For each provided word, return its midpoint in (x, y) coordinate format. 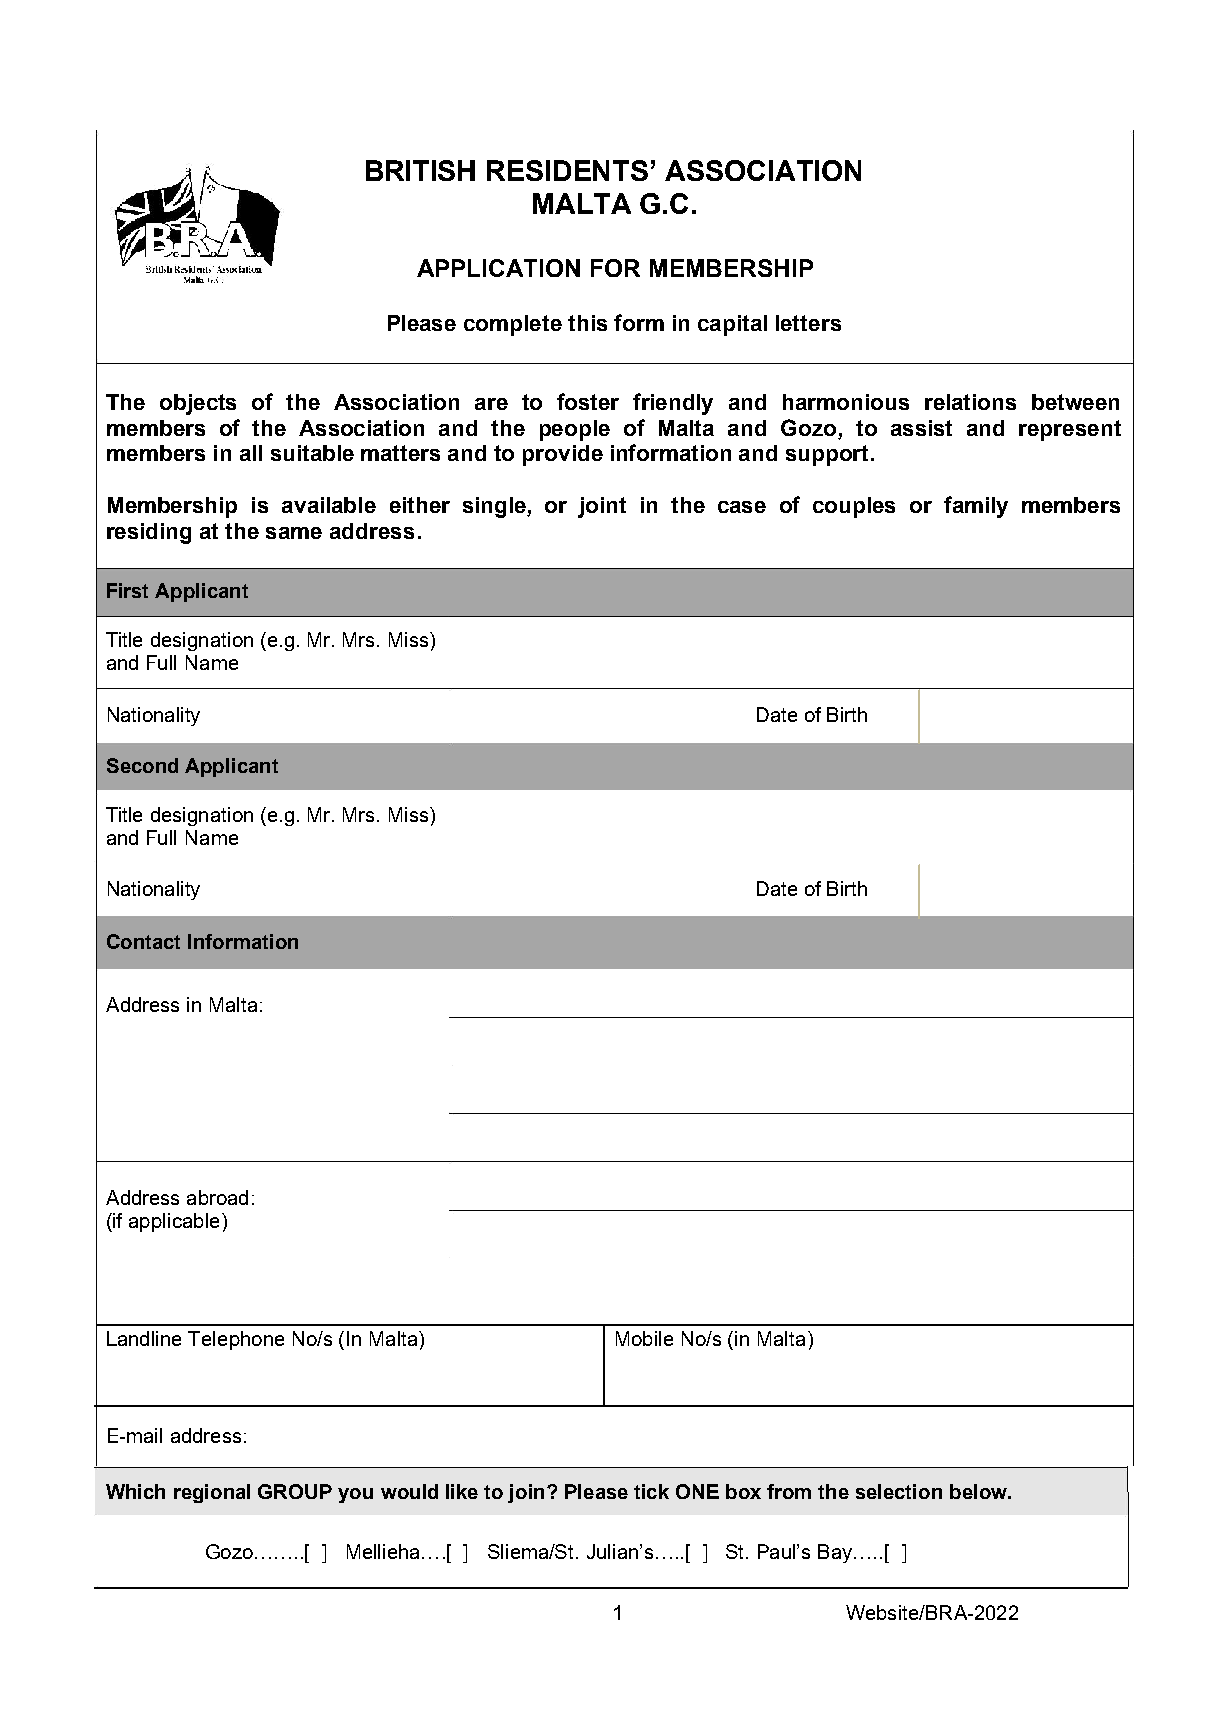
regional (212, 1493)
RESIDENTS (567, 170)
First (127, 590)
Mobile (644, 1338)
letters (808, 323)
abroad (217, 1197)
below (979, 1491)
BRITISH (420, 170)
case (742, 507)
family (976, 507)
